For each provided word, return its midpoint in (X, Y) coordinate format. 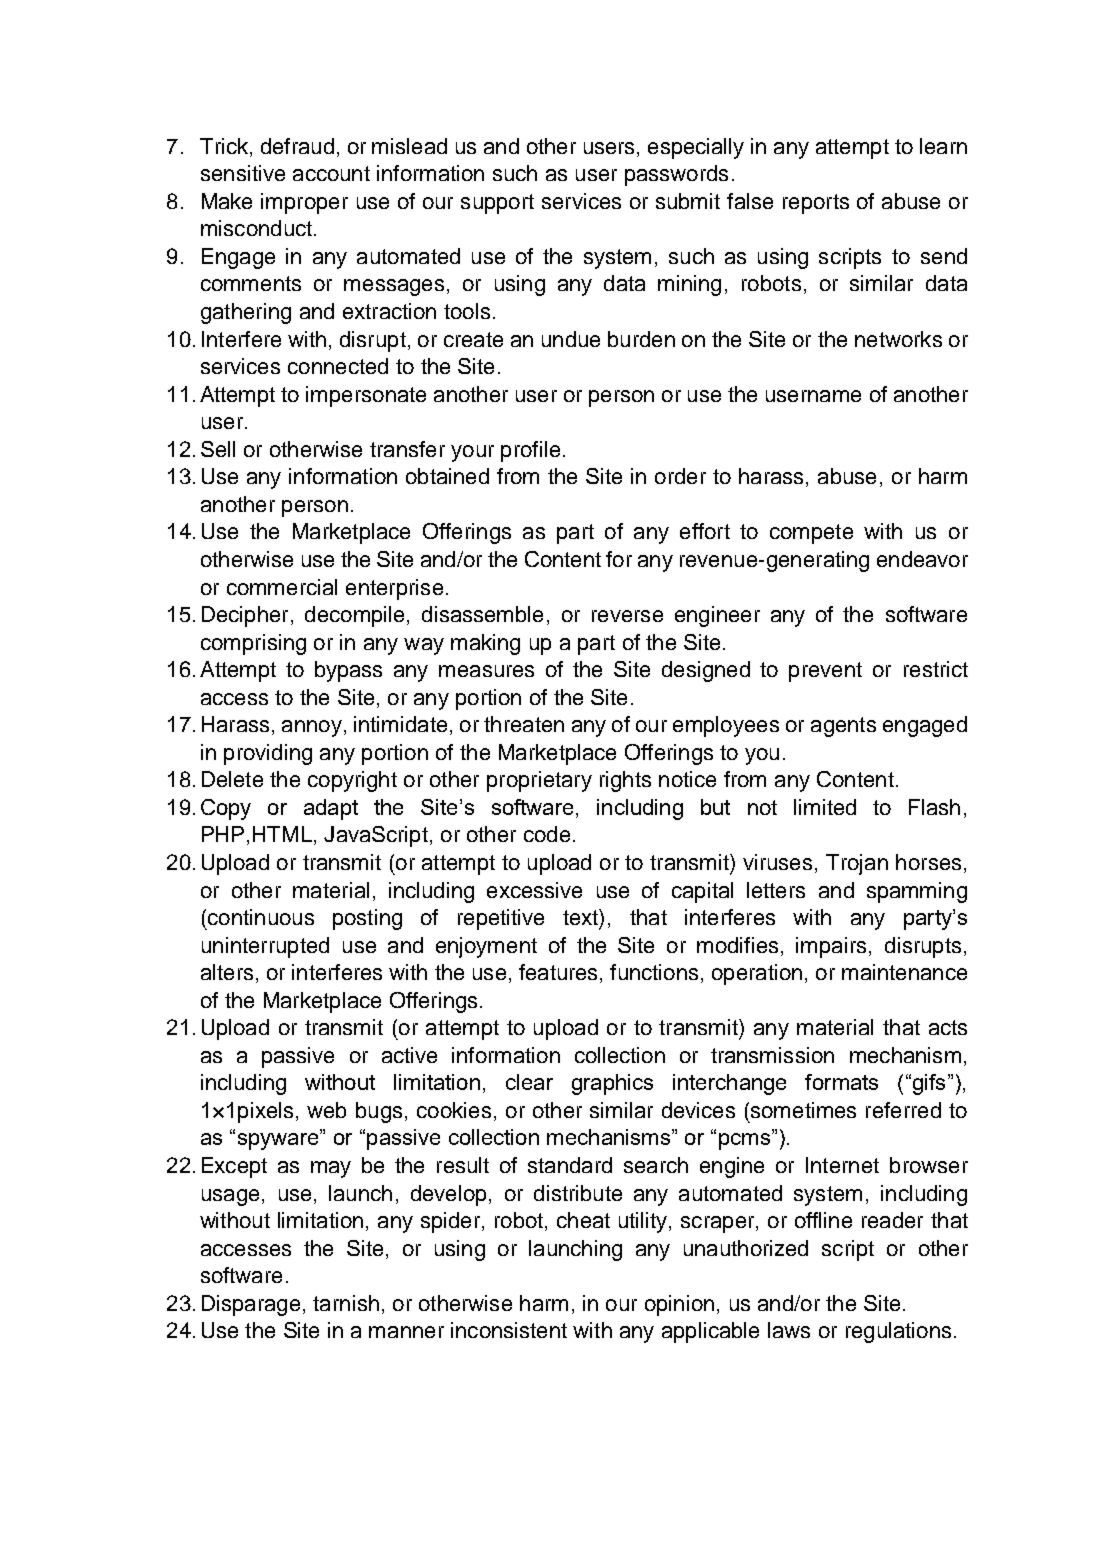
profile (530, 451)
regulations (898, 1332)
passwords (676, 175)
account (331, 173)
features (558, 972)
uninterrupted (265, 947)
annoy (312, 728)
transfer (407, 449)
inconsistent (509, 1330)
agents (843, 727)
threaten (524, 724)
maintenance (904, 972)
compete (811, 534)
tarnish (346, 1303)
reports (816, 204)
